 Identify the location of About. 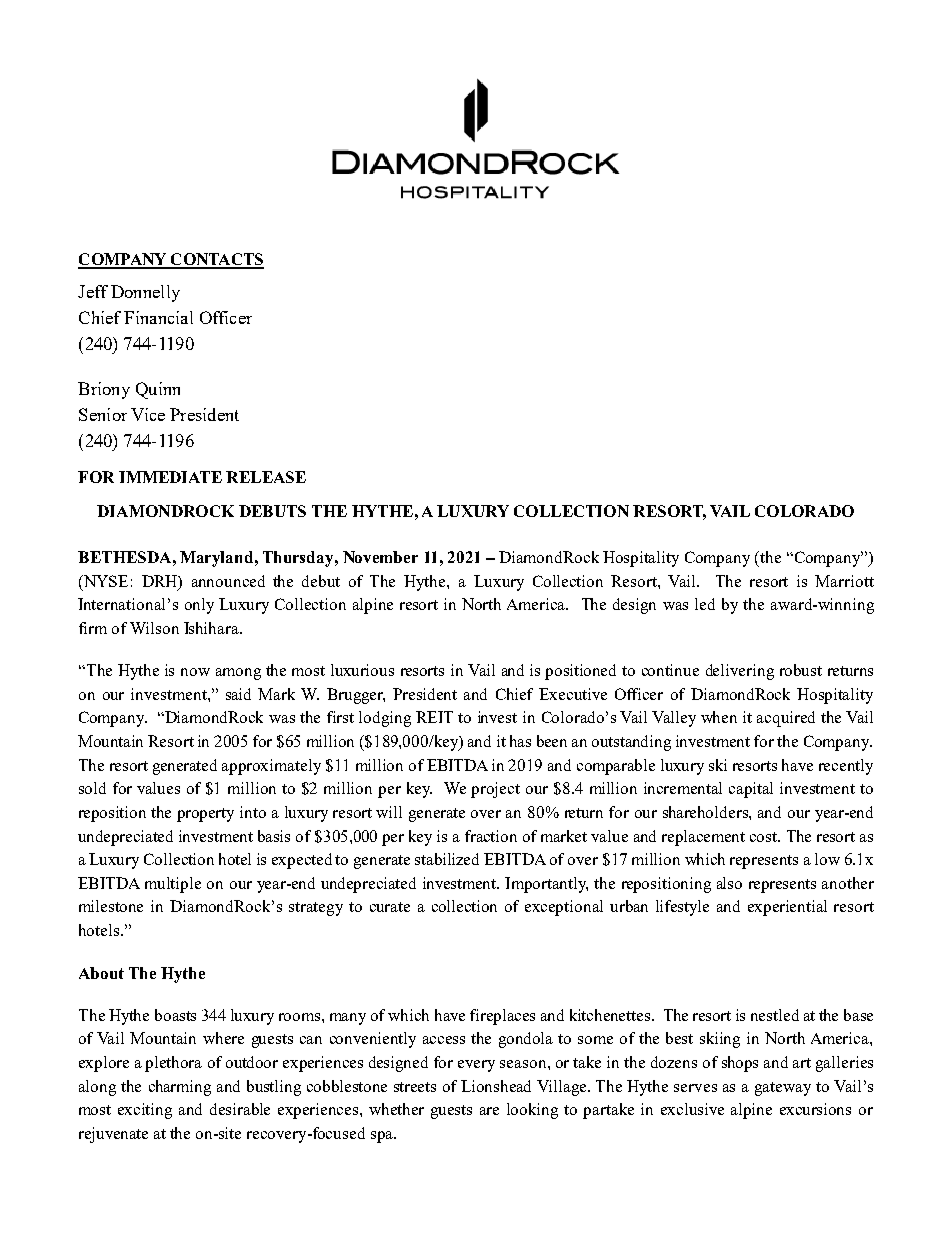
(101, 973).
